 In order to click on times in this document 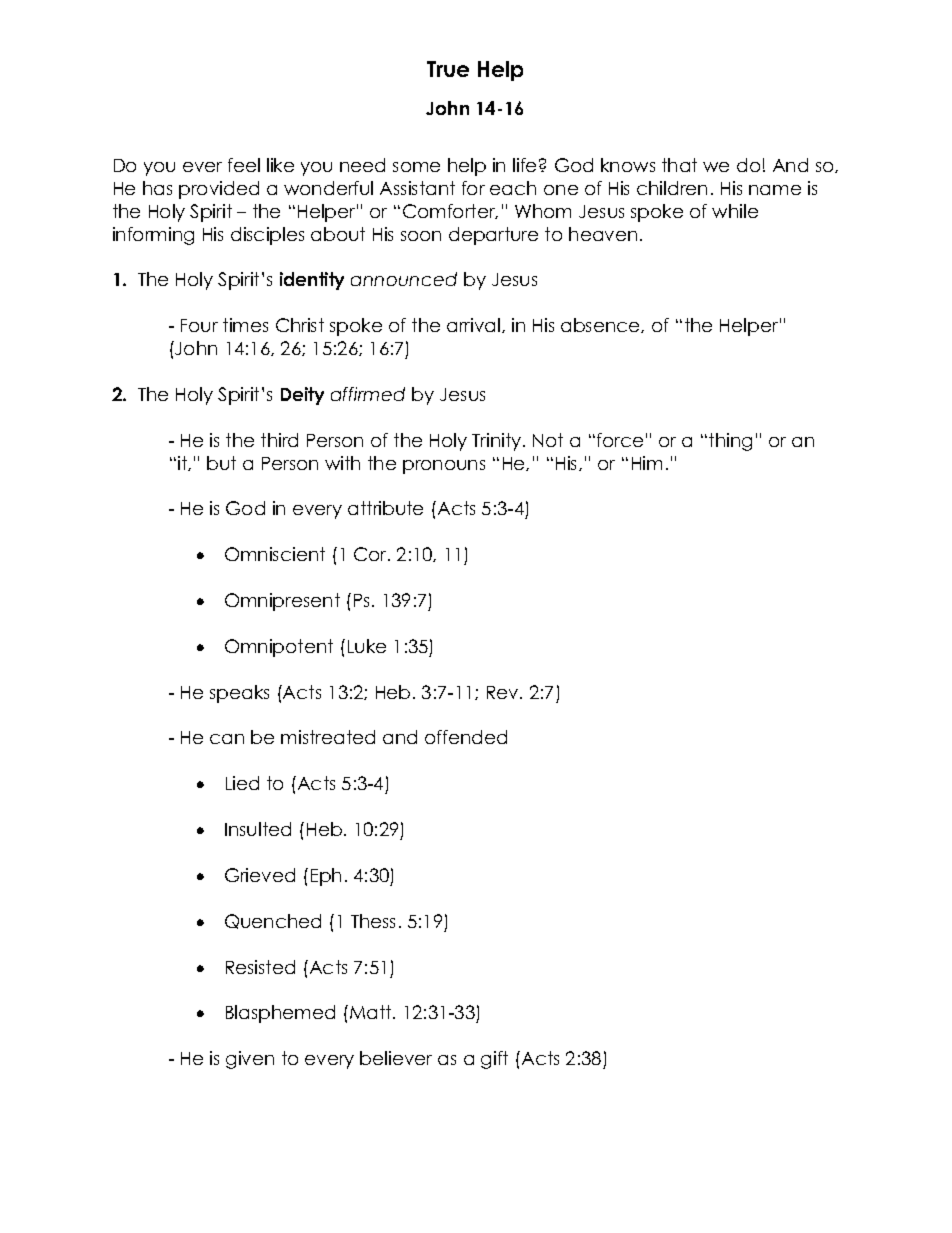, I will do `click(245, 325)`.
